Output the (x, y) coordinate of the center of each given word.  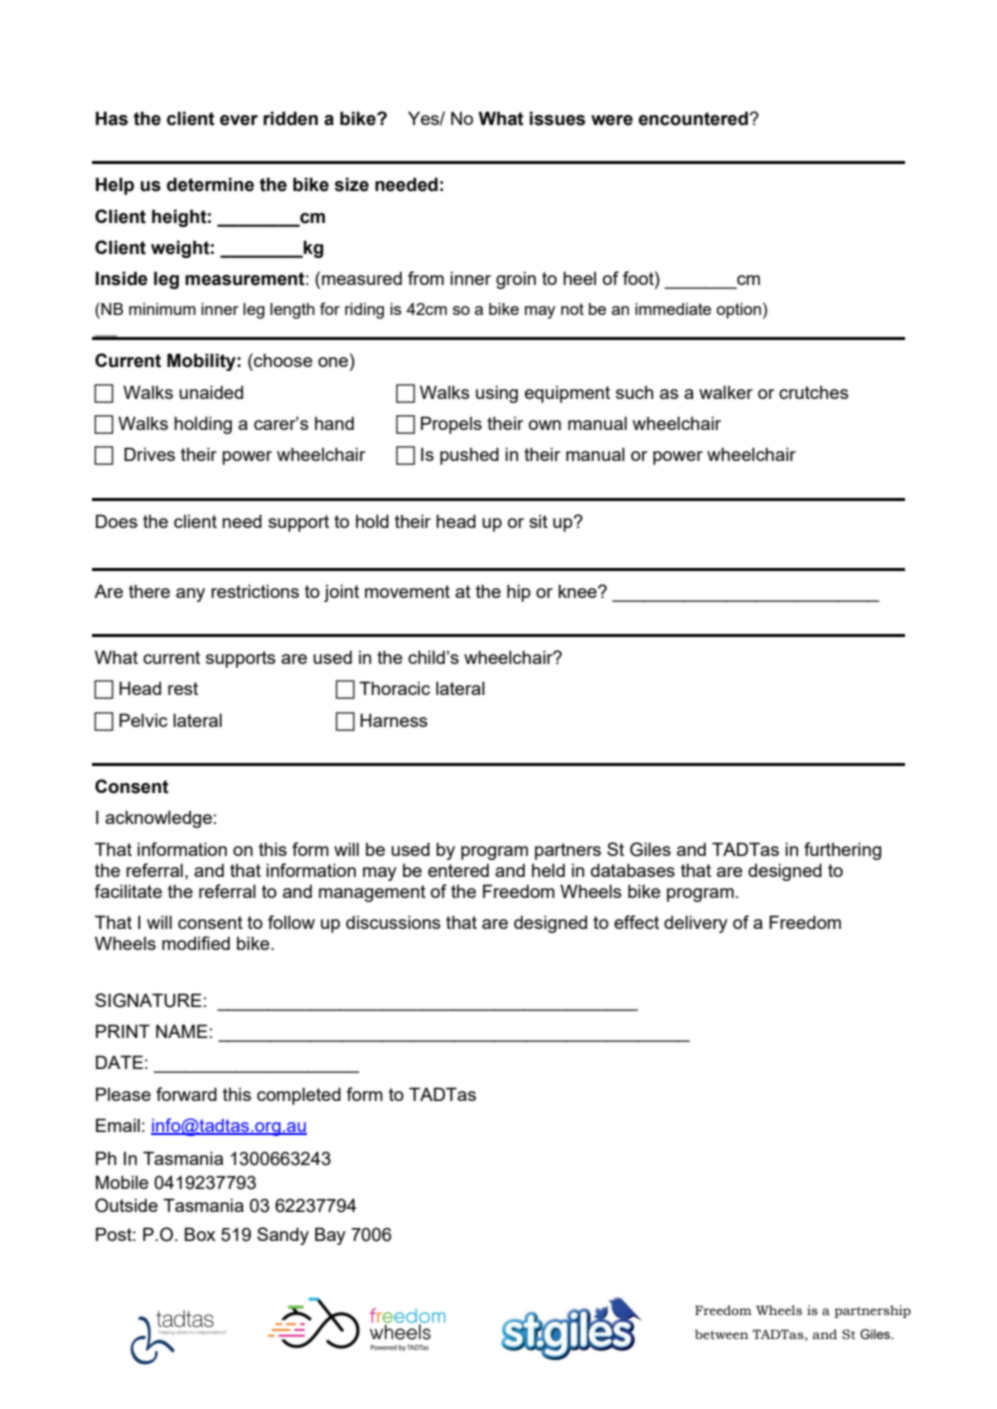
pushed (469, 456)
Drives (149, 454)
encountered (693, 118)
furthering (842, 851)
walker (726, 392)
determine (210, 184)
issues (557, 118)
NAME (182, 1031)
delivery (696, 924)
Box (200, 1234)
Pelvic (143, 720)
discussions (393, 922)
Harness (394, 720)
